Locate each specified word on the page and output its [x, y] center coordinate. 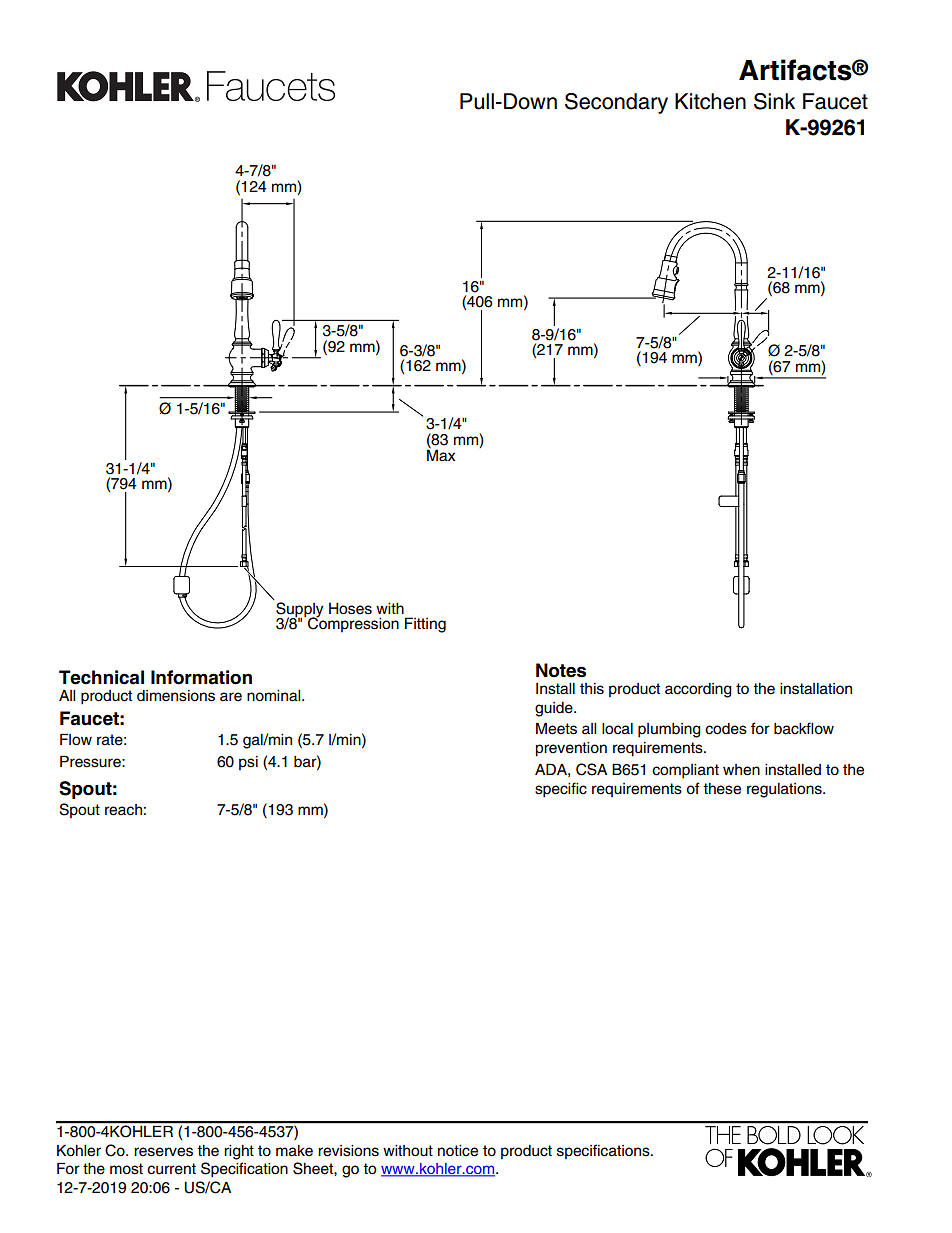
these [722, 789]
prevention [571, 749]
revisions [348, 1151]
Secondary [616, 103]
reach [123, 810]
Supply [299, 611]
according [698, 690]
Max [441, 454]
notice [458, 1151]
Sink [774, 101]
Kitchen [710, 101]
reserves [163, 1152]
